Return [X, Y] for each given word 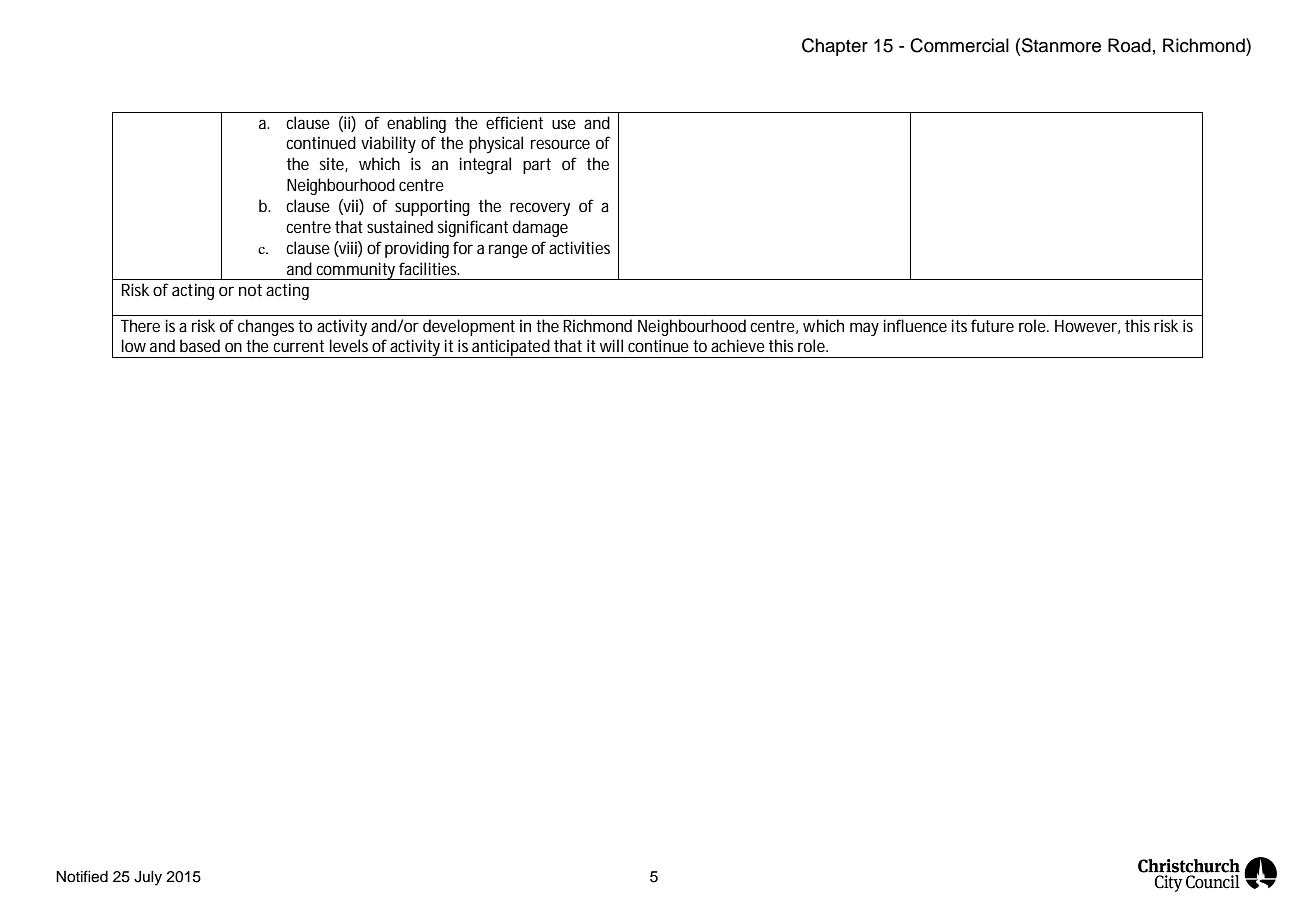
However [1087, 327]
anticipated [512, 348]
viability [388, 144]
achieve [738, 345]
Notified [82, 876]
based [200, 345]
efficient [514, 122]
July [148, 878]
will [611, 345]
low [134, 345]
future [992, 325]
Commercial [959, 45]
